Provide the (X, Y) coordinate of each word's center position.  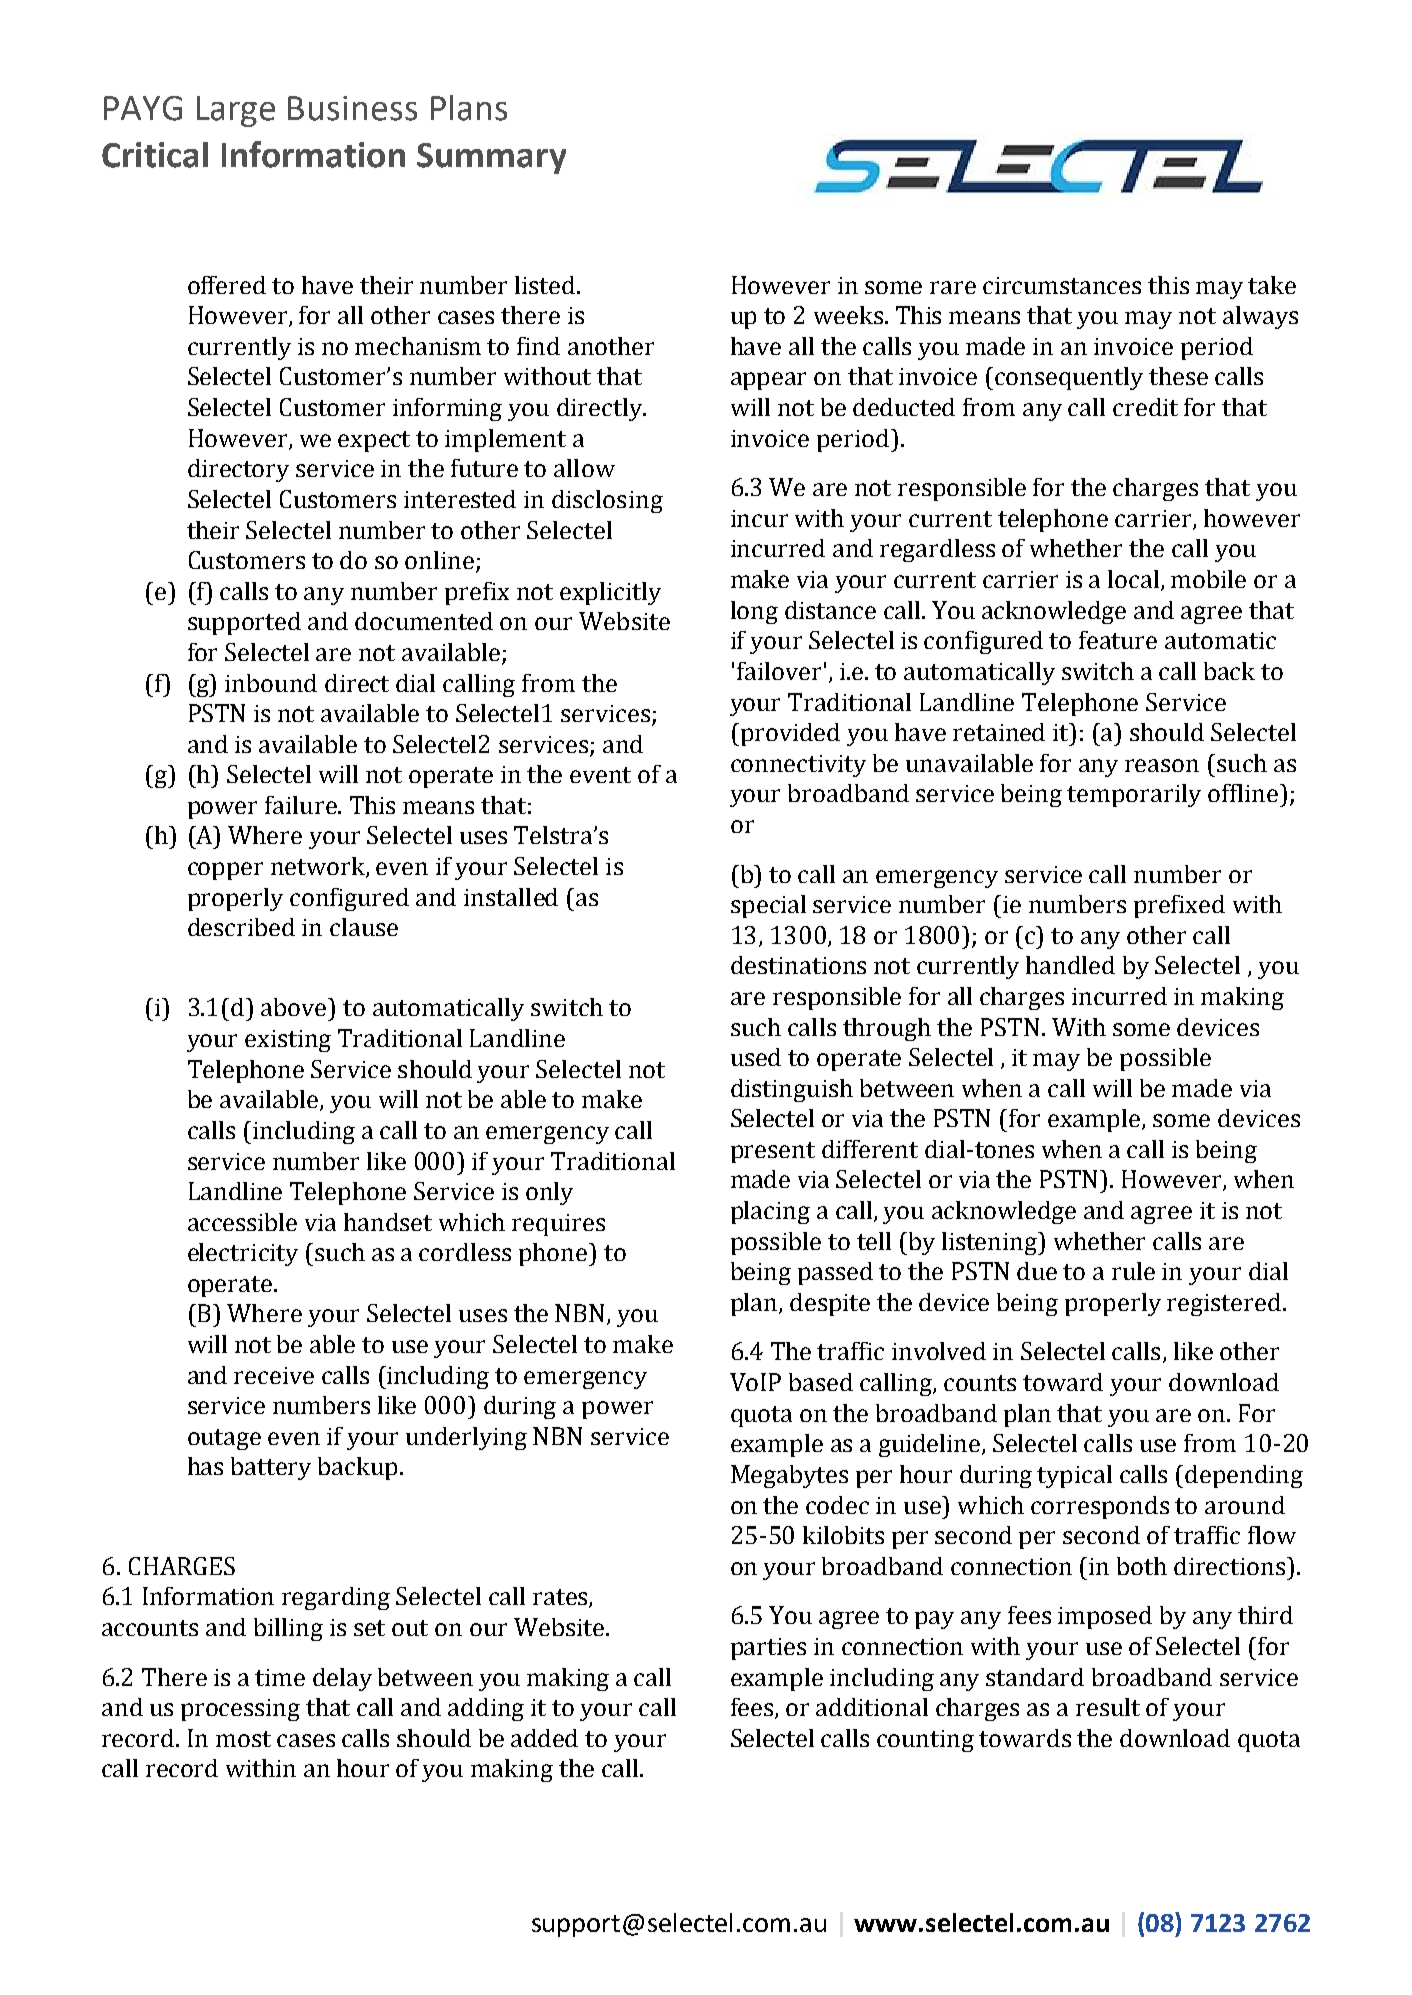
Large (236, 111)
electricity (243, 1254)
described (241, 927)
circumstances (1062, 285)
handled (1070, 965)
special (768, 906)
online (441, 561)
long (754, 612)
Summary (491, 158)
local (1135, 580)
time (280, 1677)
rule (1133, 1271)
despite (830, 1304)
